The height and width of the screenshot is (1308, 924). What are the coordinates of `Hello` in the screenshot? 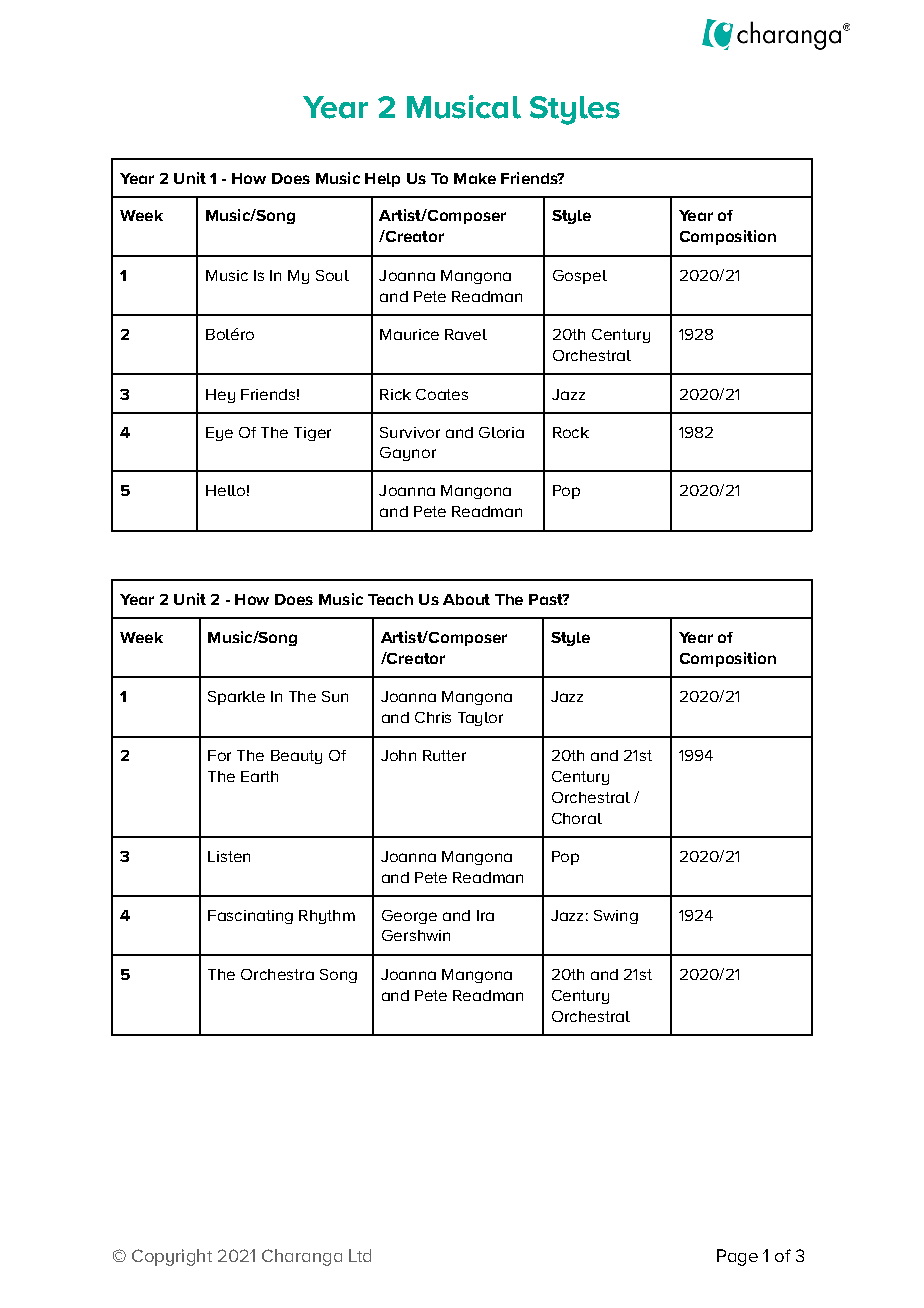 It's located at (225, 490).
